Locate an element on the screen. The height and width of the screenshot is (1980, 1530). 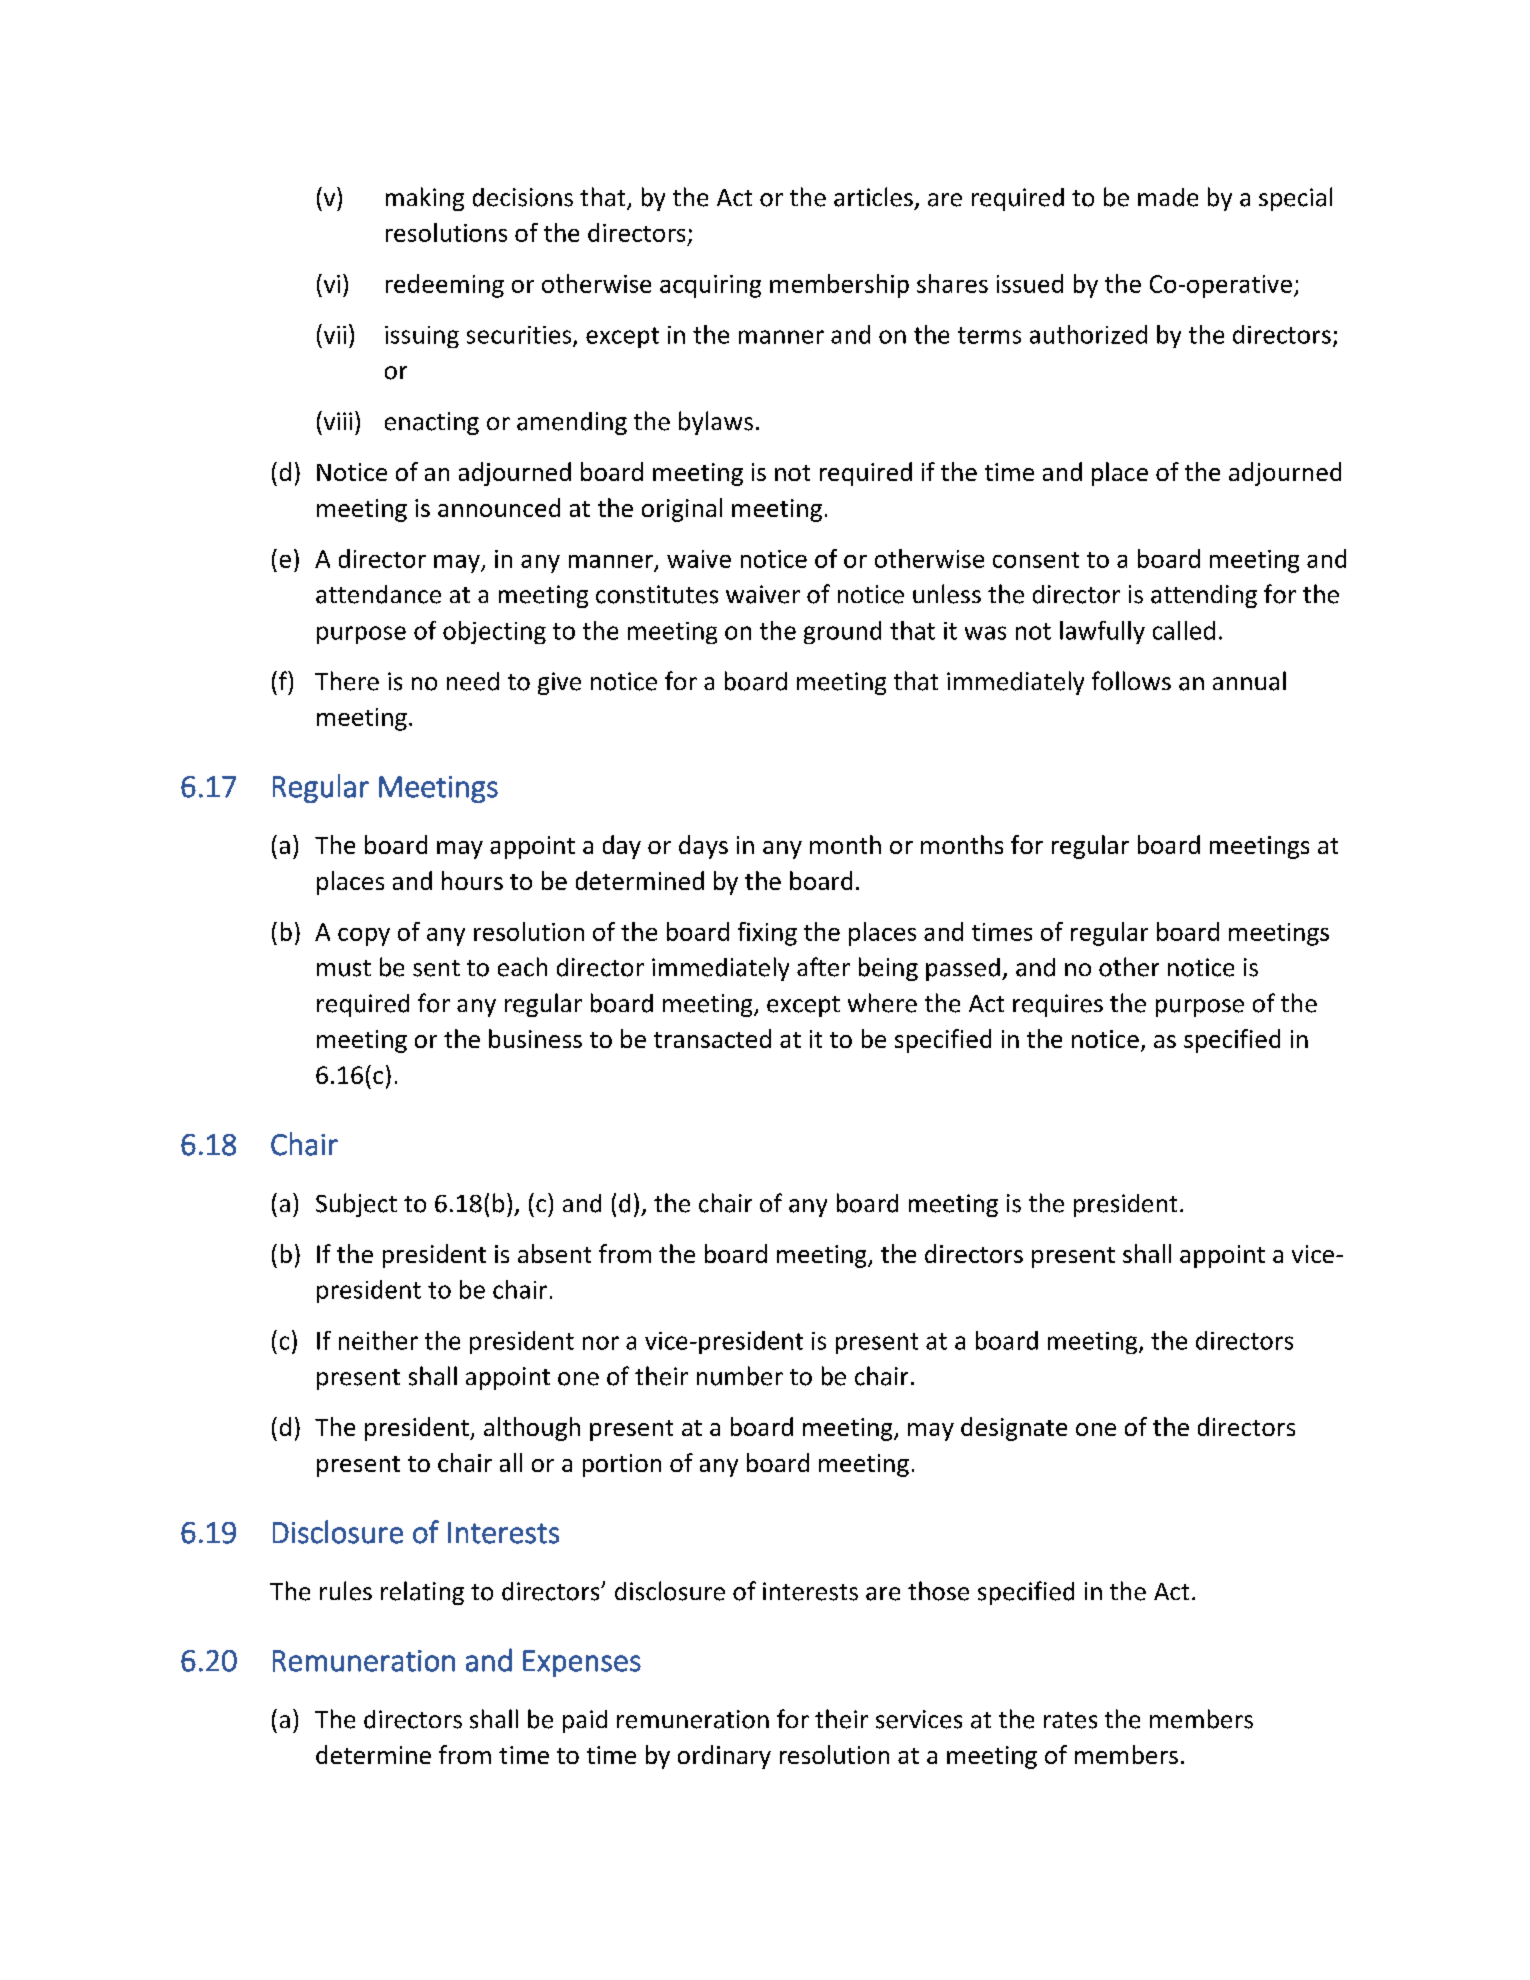
articles is located at coordinates (873, 197).
